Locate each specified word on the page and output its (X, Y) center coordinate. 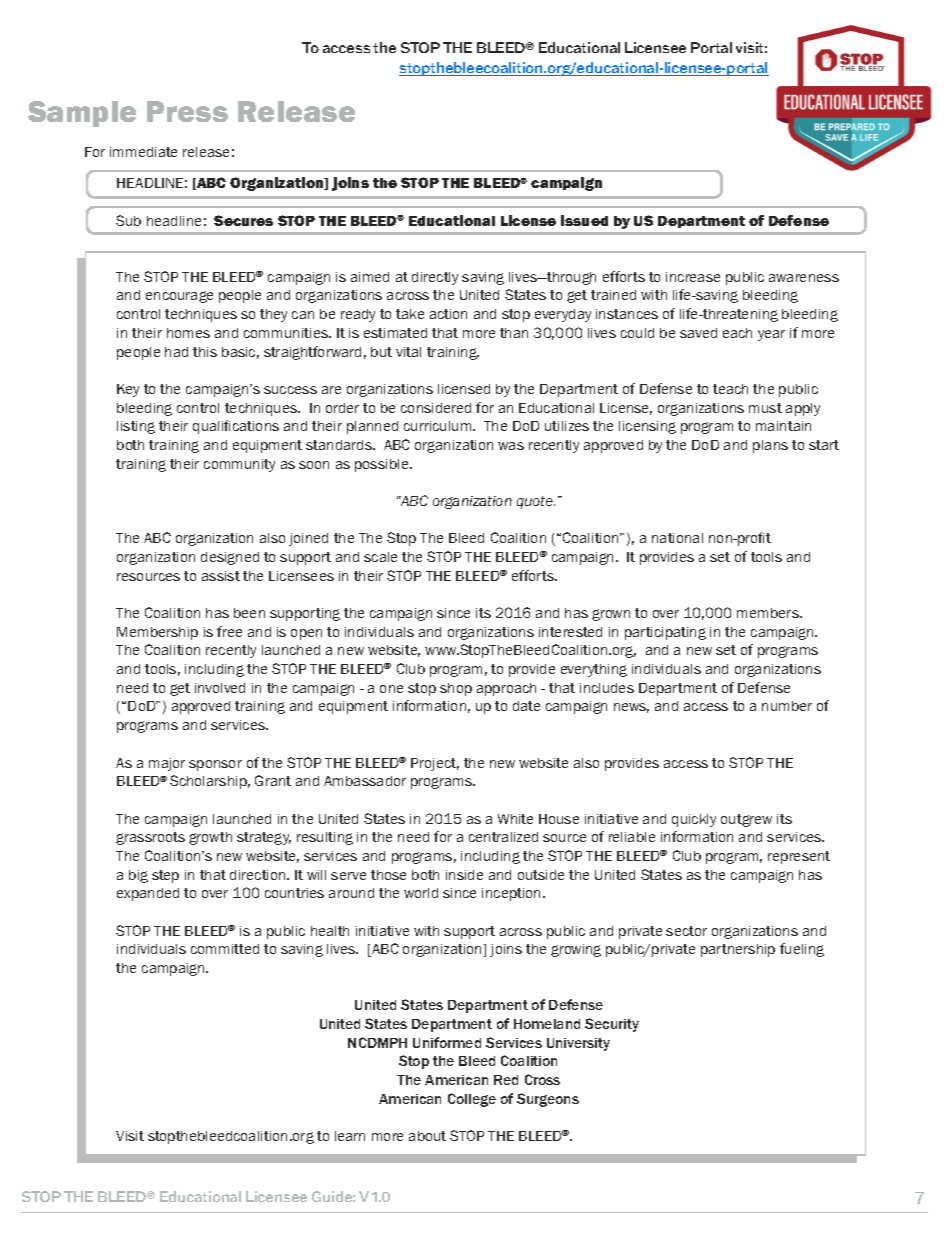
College (472, 1100)
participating (665, 633)
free (229, 631)
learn (350, 1136)
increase (693, 277)
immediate (143, 152)
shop (456, 689)
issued (584, 220)
